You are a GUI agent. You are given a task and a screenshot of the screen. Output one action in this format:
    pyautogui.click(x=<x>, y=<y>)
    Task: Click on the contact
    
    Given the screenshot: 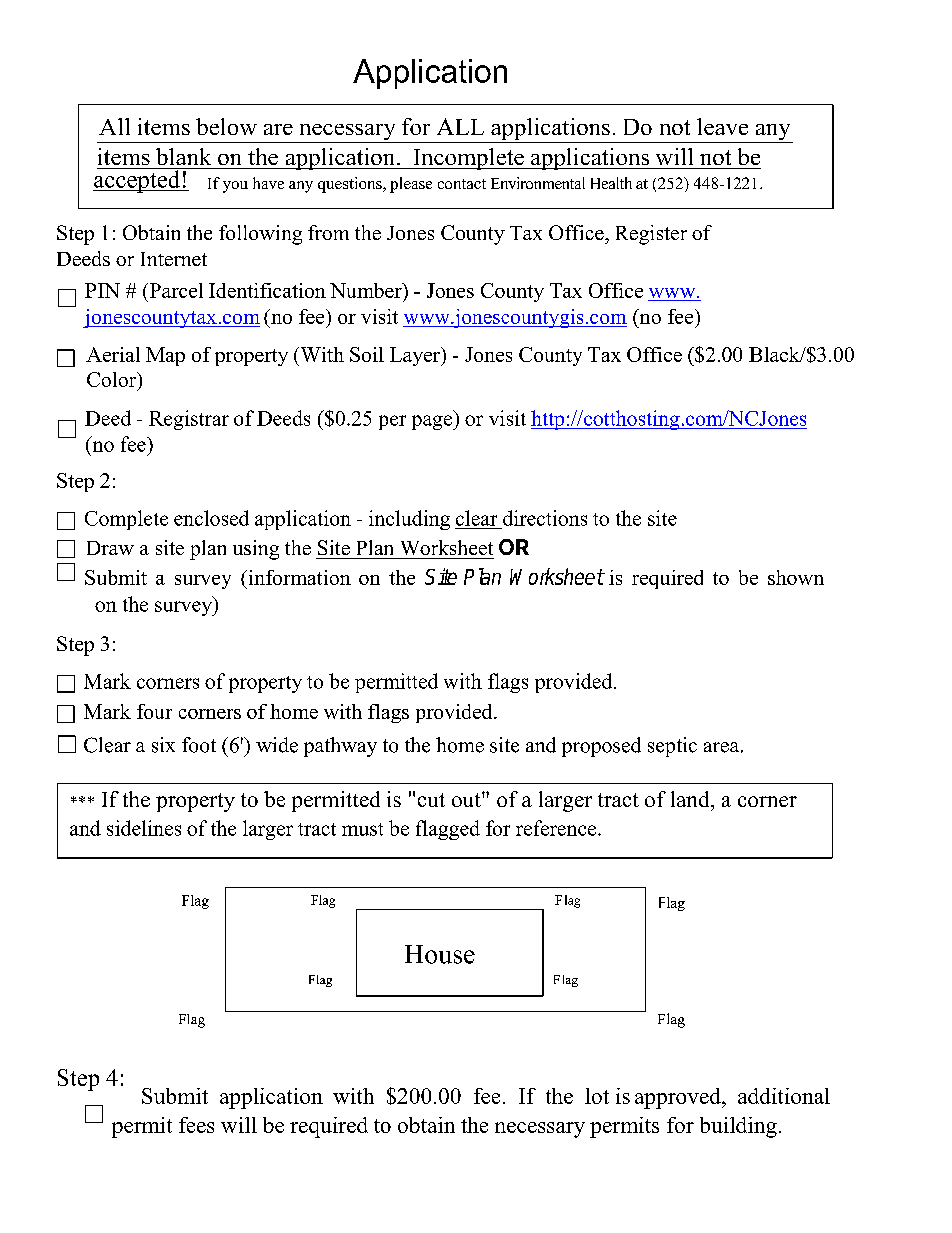 What is the action you would take?
    pyautogui.click(x=462, y=184)
